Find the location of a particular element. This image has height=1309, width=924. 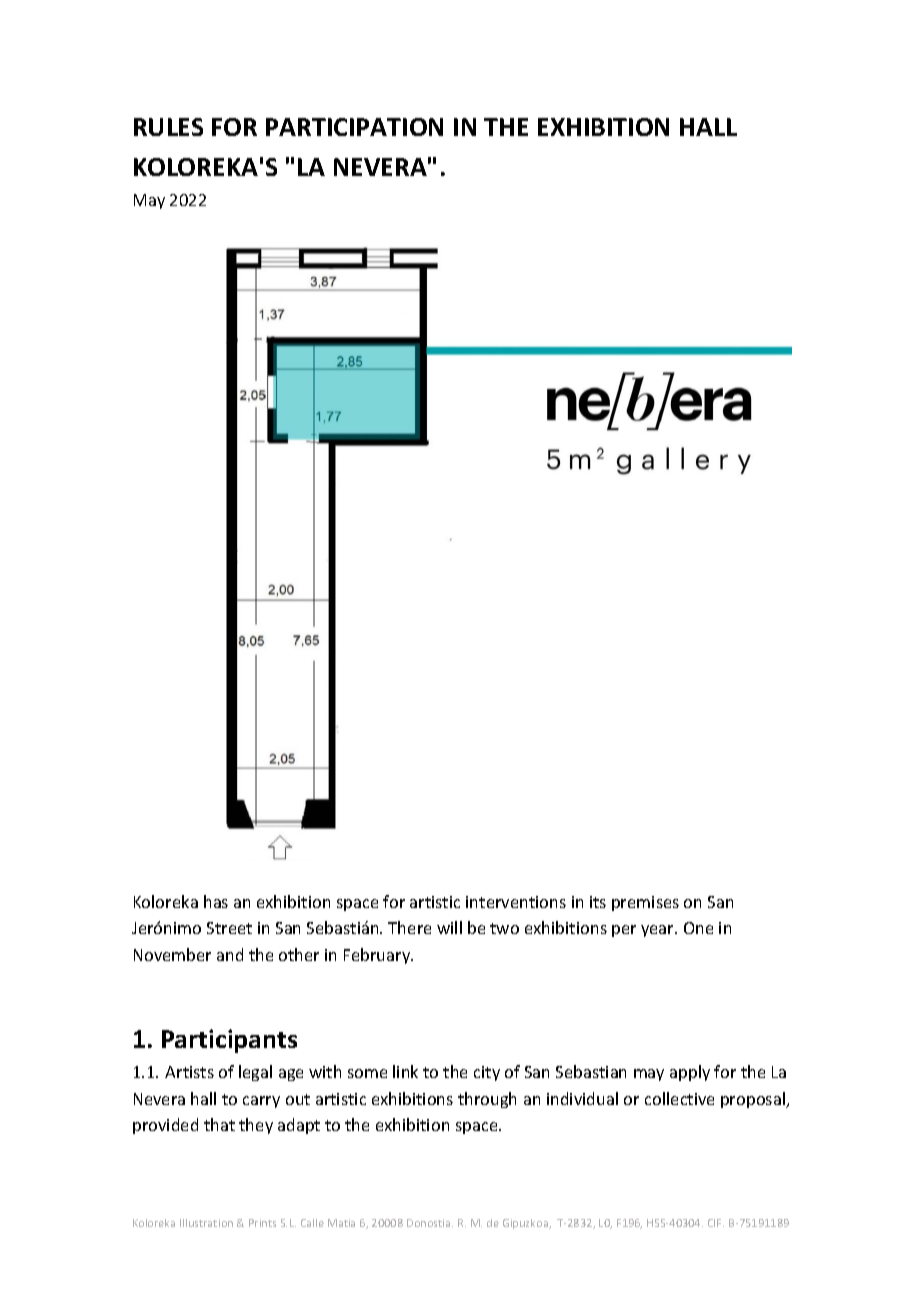

There is located at coordinates (409, 927).
